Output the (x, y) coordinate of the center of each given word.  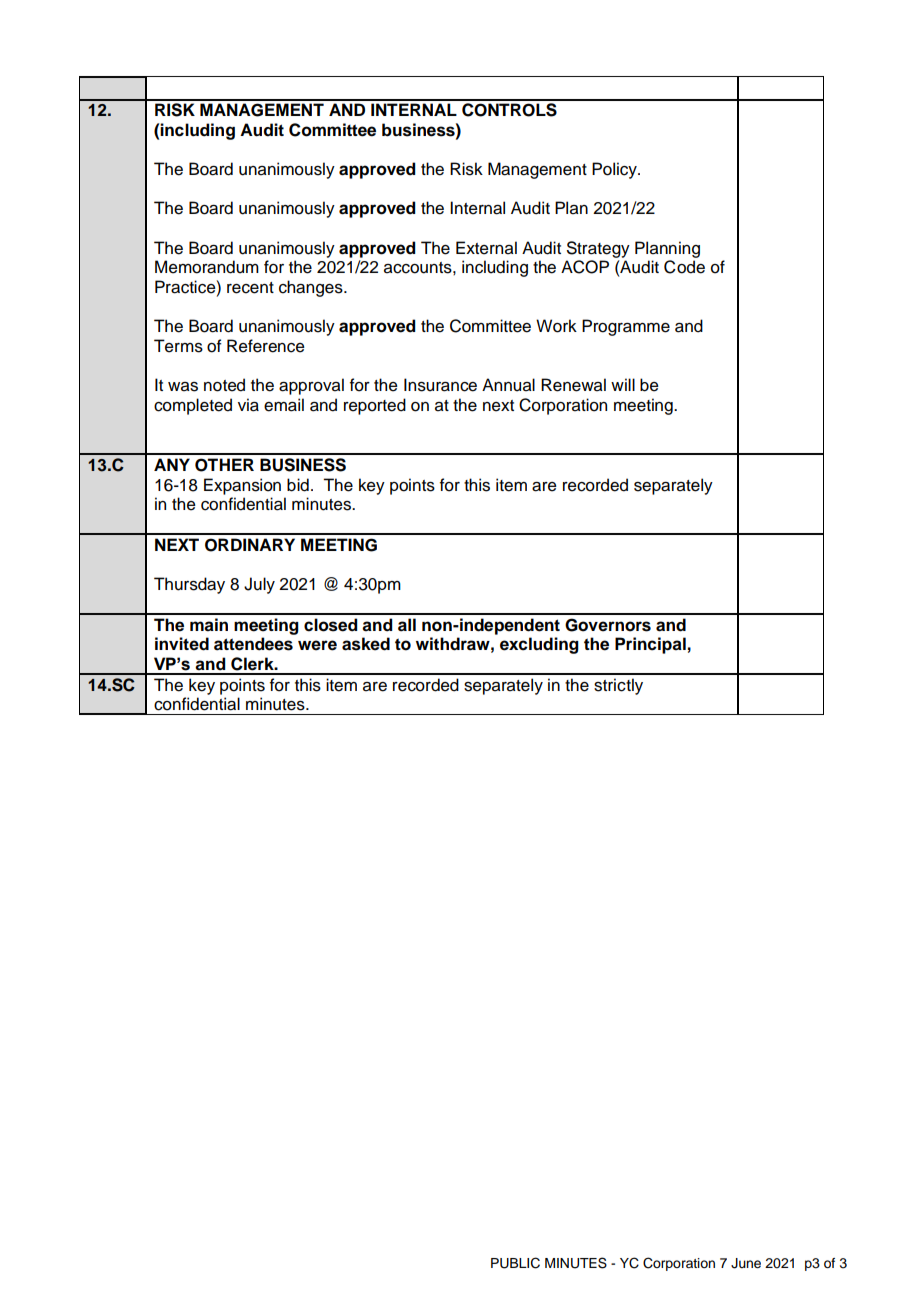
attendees (253, 644)
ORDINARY (250, 545)
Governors (608, 625)
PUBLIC (515, 1263)
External (486, 248)
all (407, 625)
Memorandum (207, 267)
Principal (650, 645)
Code (684, 267)
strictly (618, 686)
